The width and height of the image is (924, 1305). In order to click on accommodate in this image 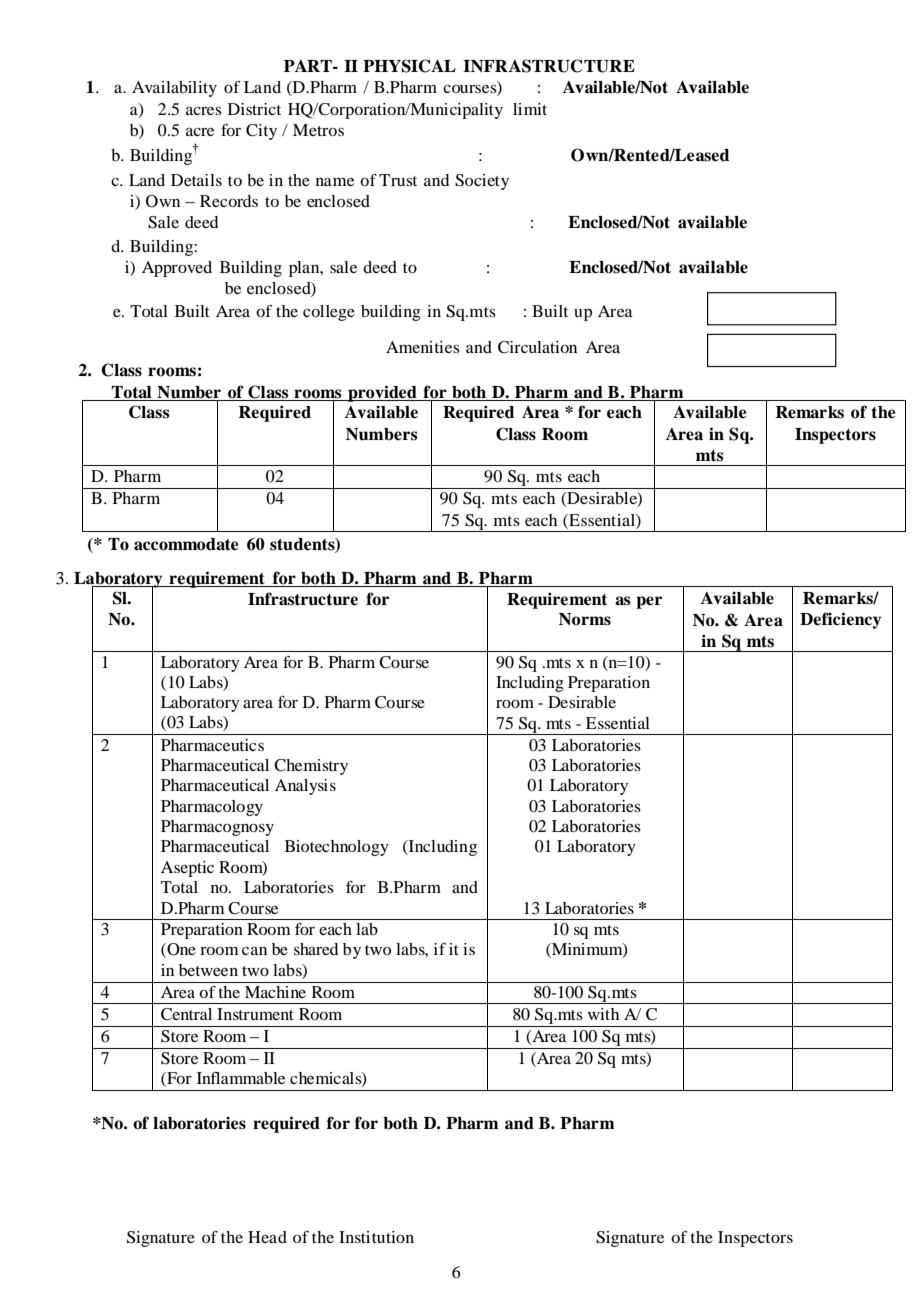, I will do `click(186, 544)`.
